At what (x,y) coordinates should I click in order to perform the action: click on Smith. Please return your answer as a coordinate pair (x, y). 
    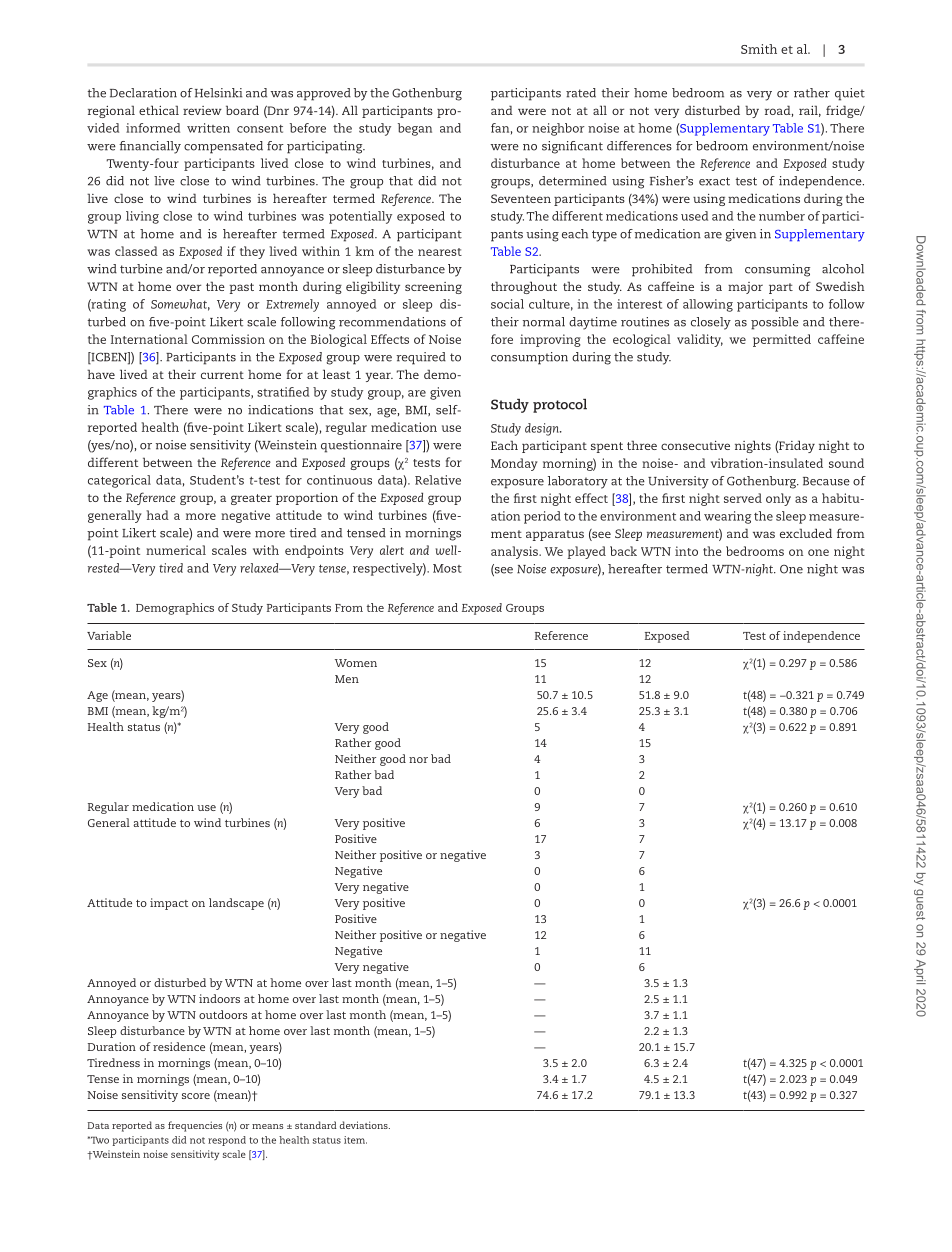
    Looking at the image, I should click on (759, 49).
